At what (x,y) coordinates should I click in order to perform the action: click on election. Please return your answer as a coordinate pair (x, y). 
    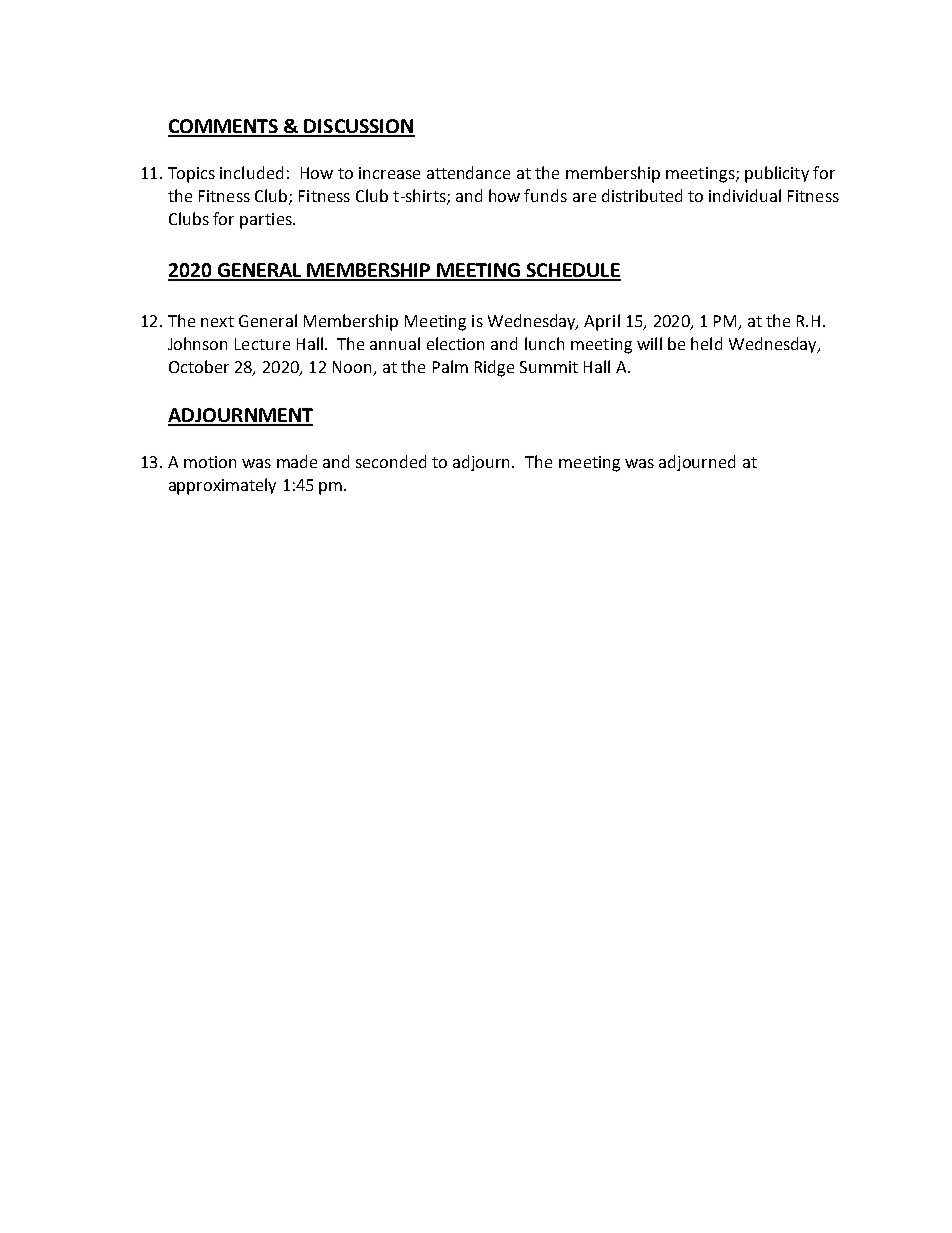
    Looking at the image, I should click on (455, 343).
